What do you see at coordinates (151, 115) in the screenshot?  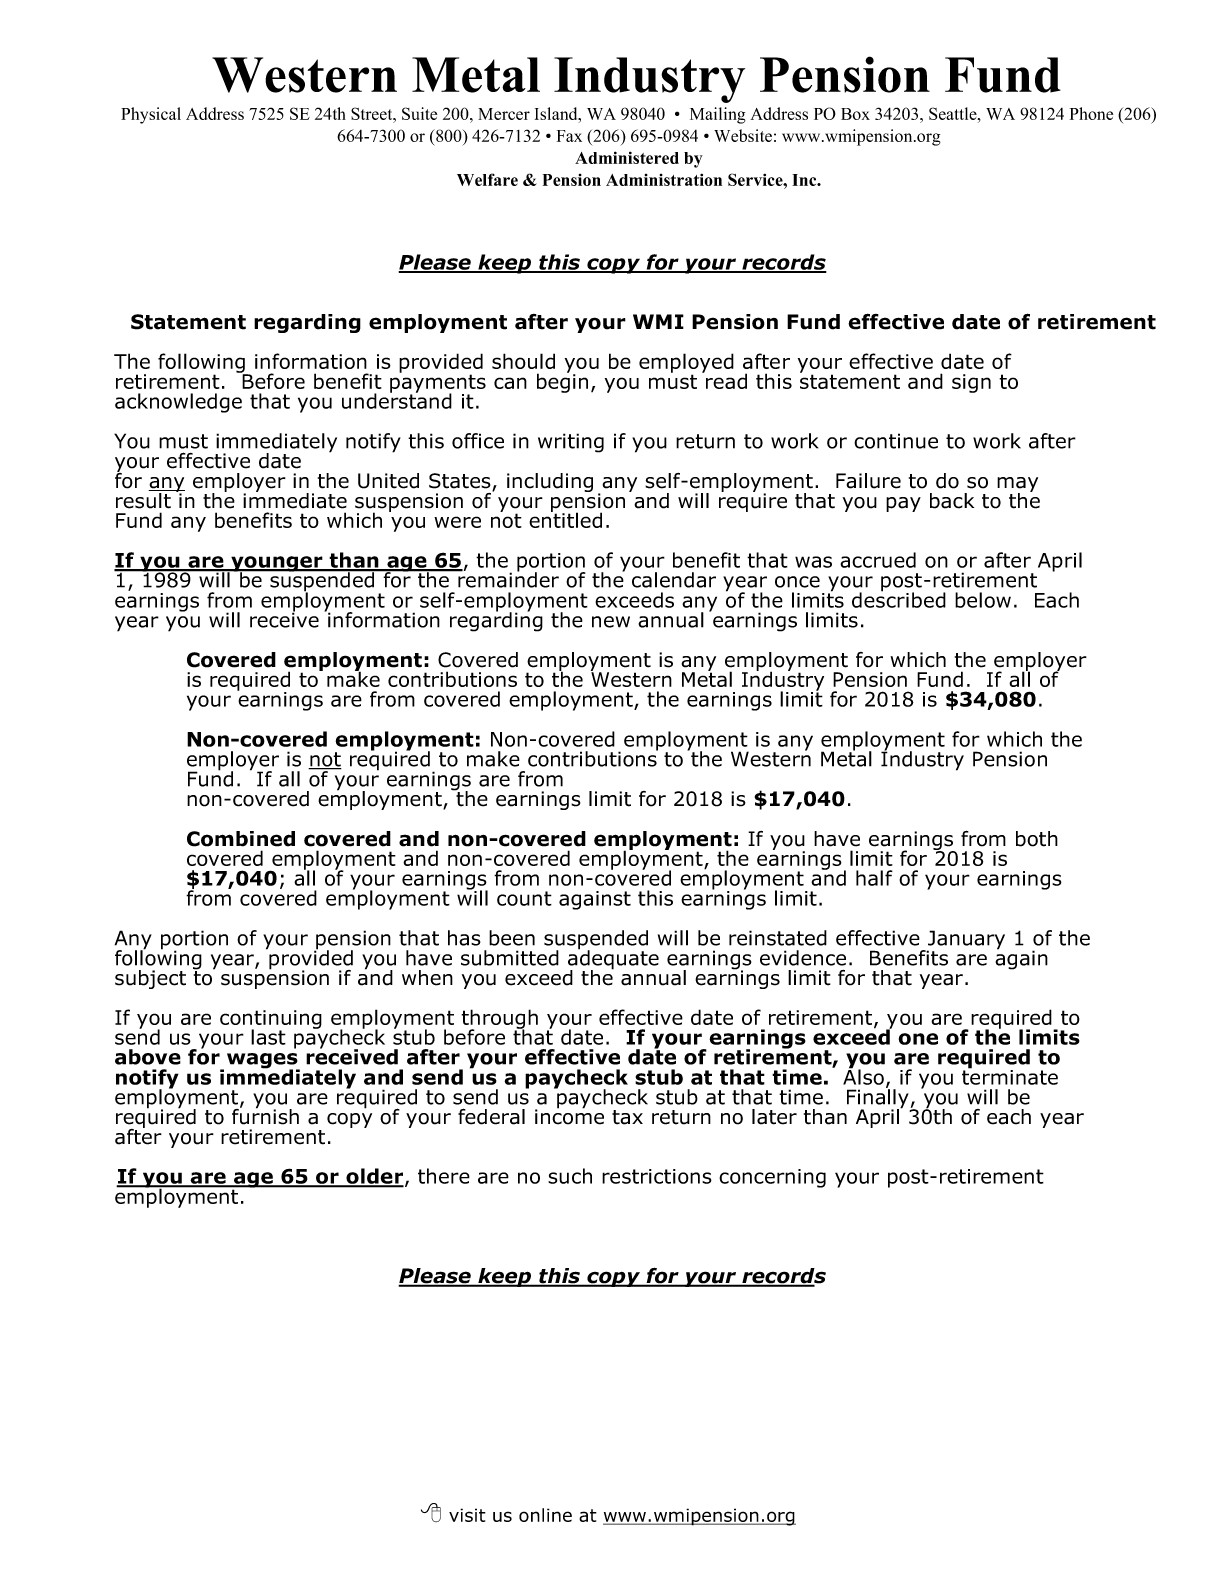 I see `Physical` at bounding box center [151, 115].
